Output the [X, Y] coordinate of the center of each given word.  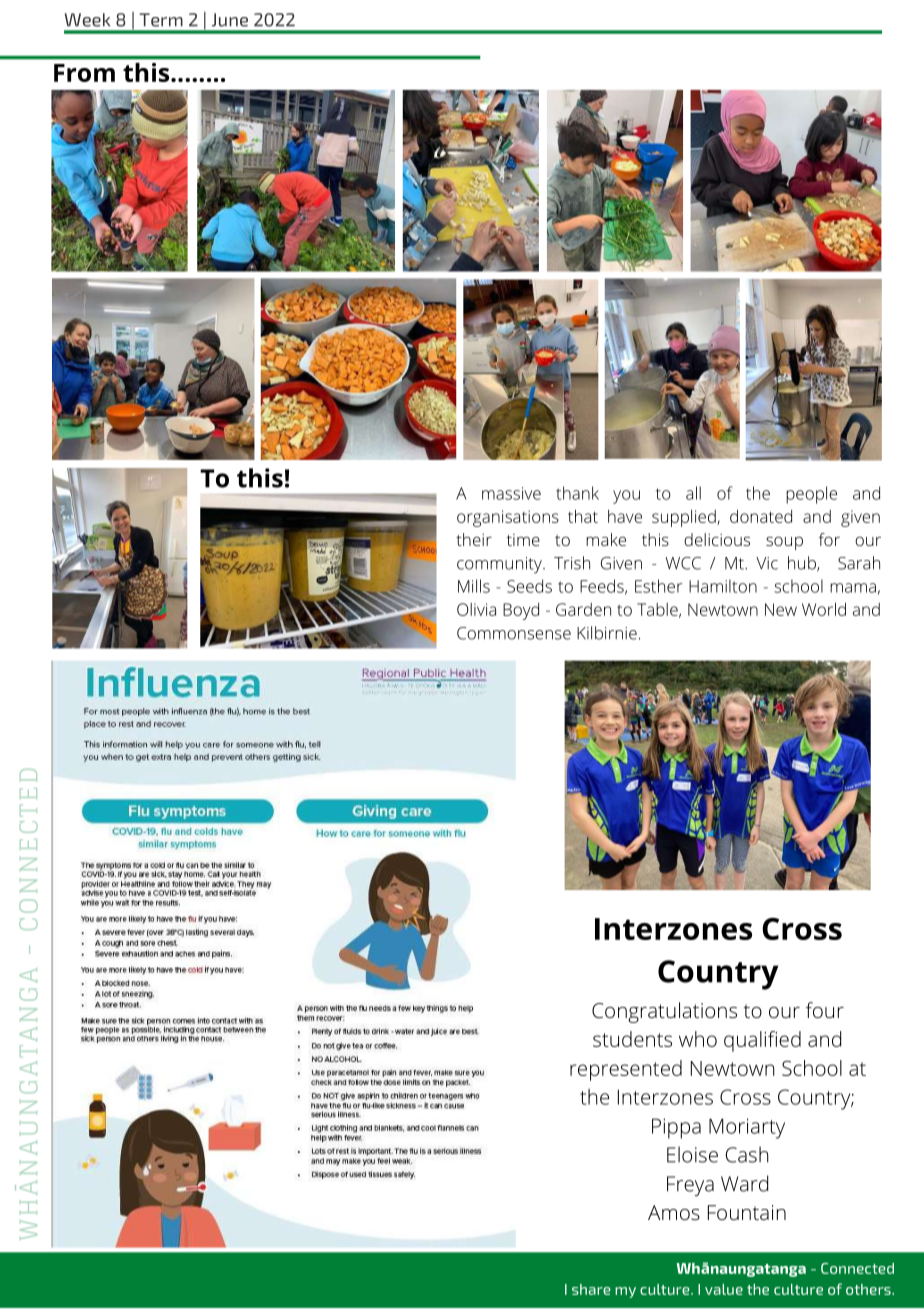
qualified [762, 1041]
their [474, 539]
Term [161, 20]
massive [511, 493]
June [230, 20]
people [811, 495]
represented [626, 1070]
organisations [508, 518]
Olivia [476, 609]
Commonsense [514, 633]
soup [784, 543]
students [632, 1039]
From [84, 73]
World [824, 609]
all [693, 493]
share [591, 1289]
